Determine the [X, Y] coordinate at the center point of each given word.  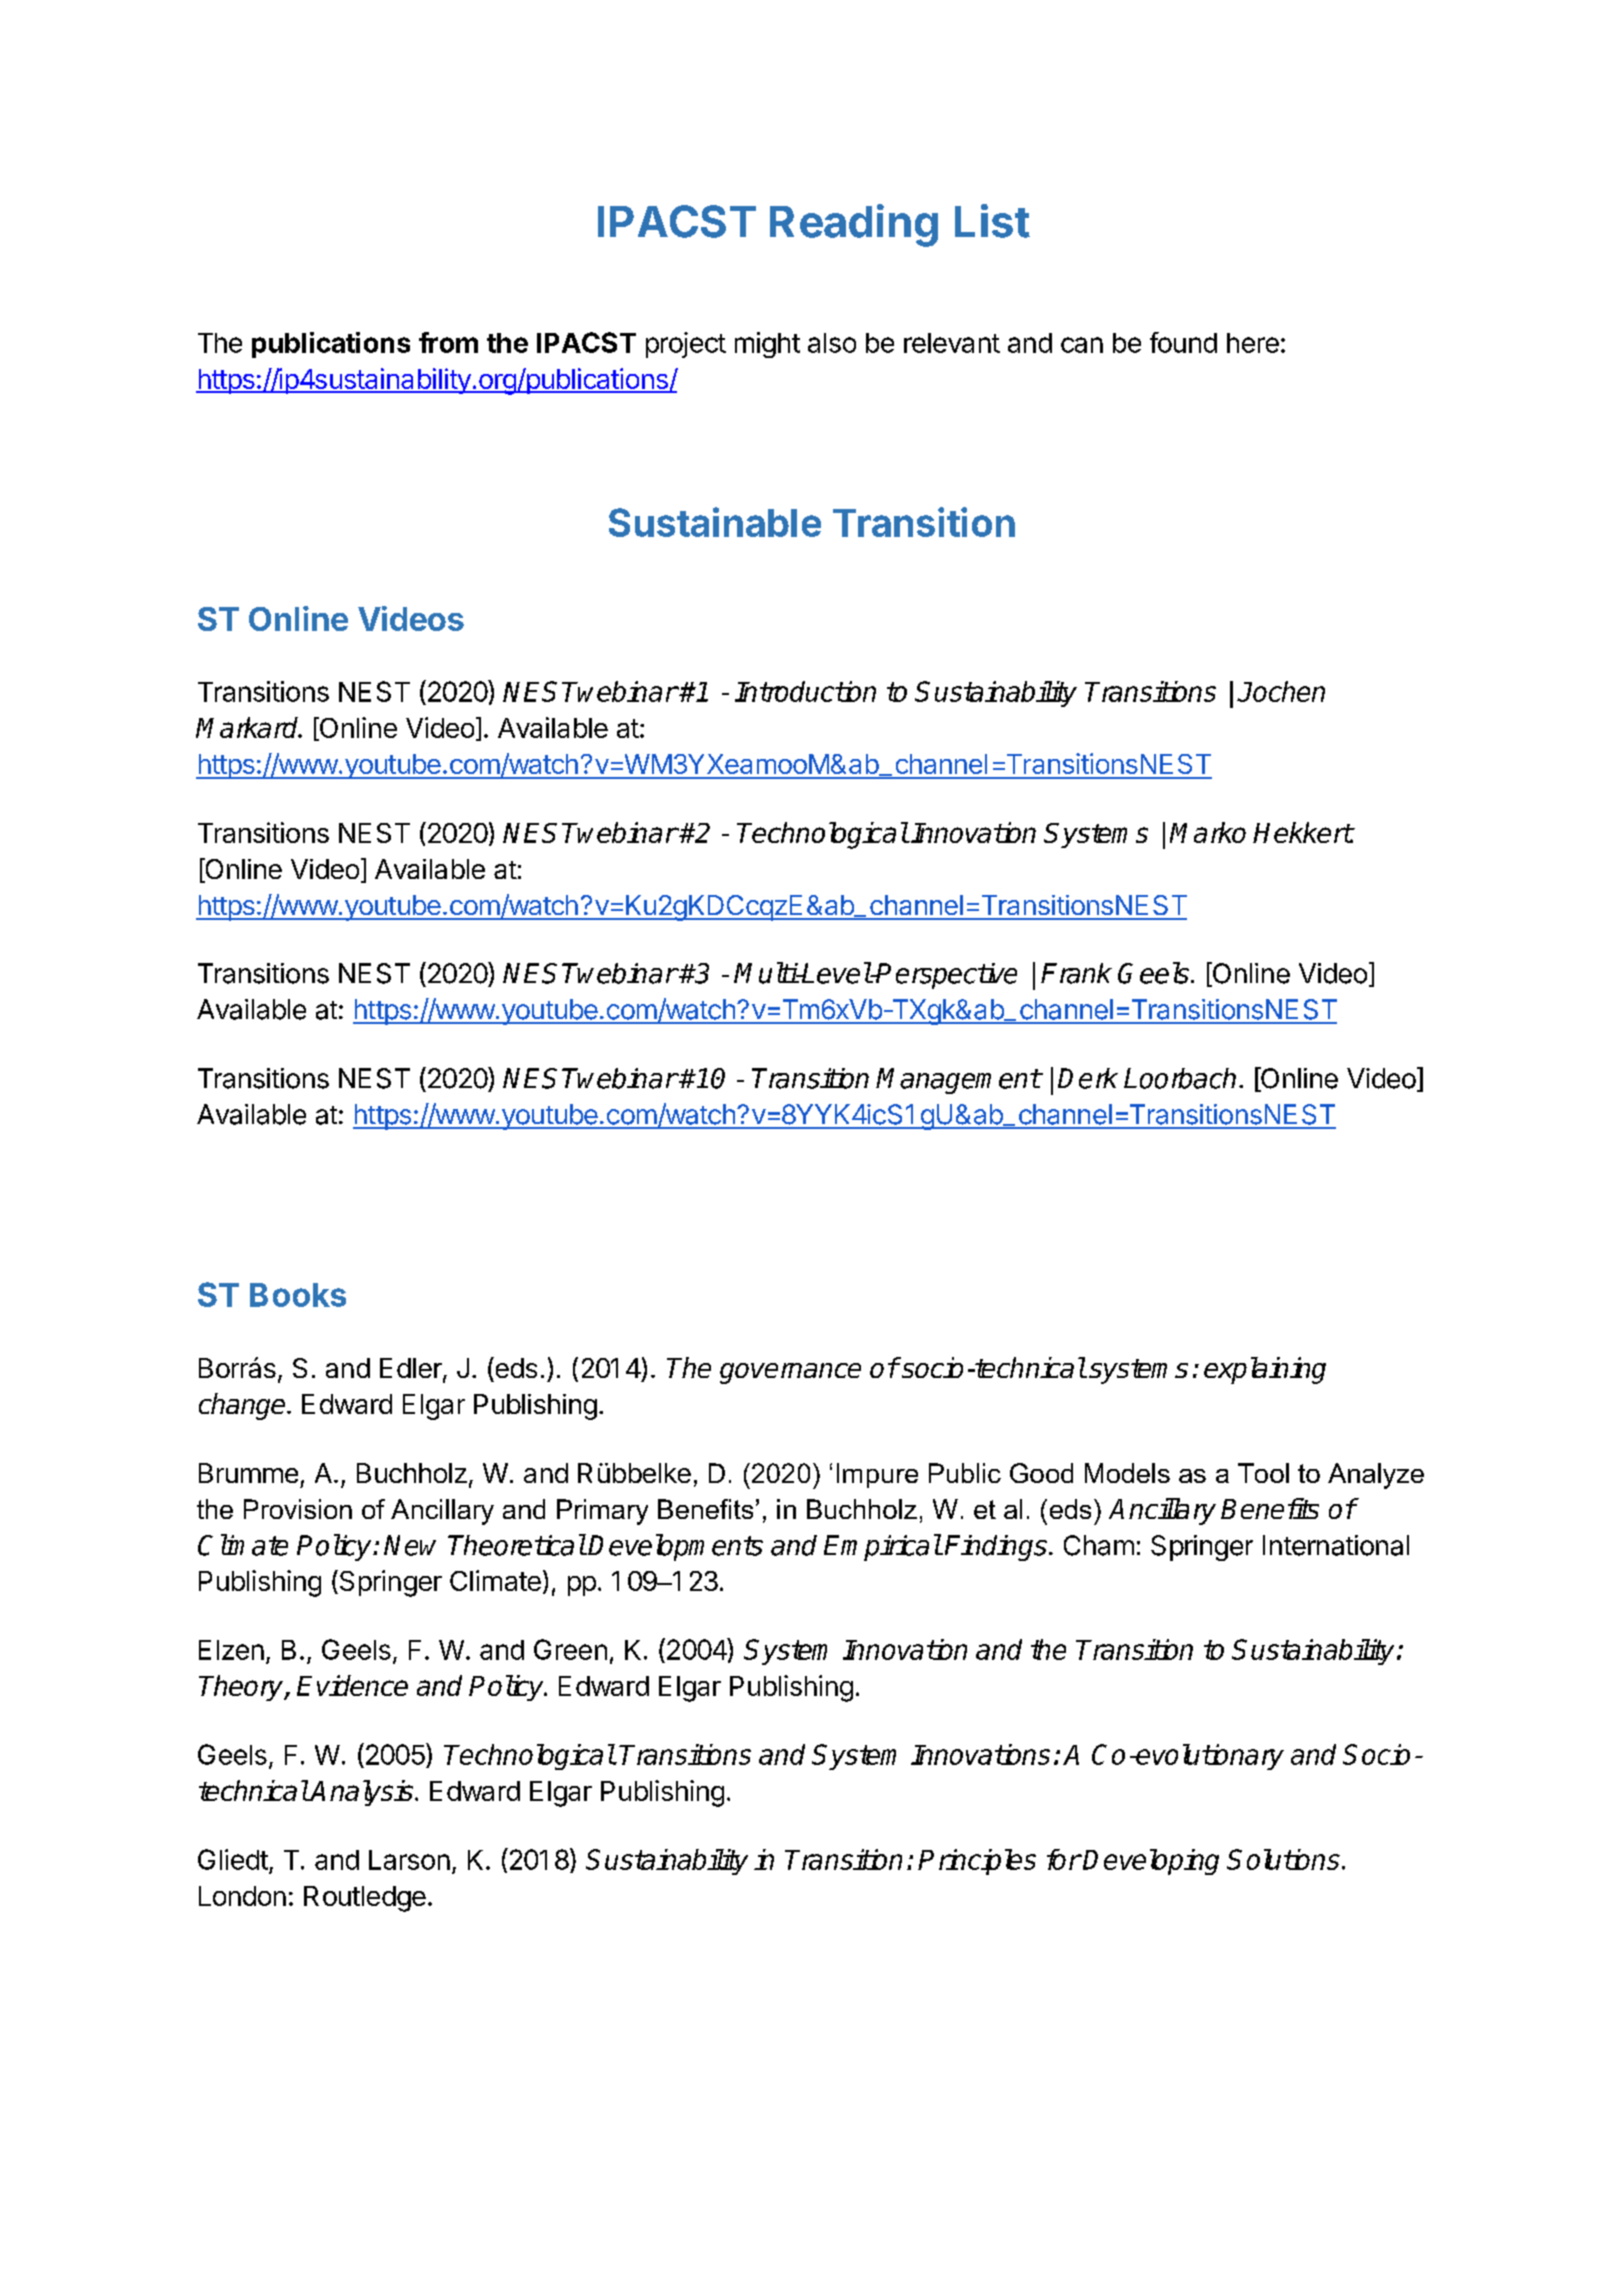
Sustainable [715, 522]
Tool [1263, 1473]
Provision [298, 1509]
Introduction [805, 691]
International [1336, 1545]
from [448, 342]
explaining [1265, 1370]
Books [298, 1295]
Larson [409, 1860]
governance [790, 1373]
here [1253, 343]
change [243, 1406]
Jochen [1281, 691]
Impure [877, 1475]
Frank [1076, 973]
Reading [854, 225]
